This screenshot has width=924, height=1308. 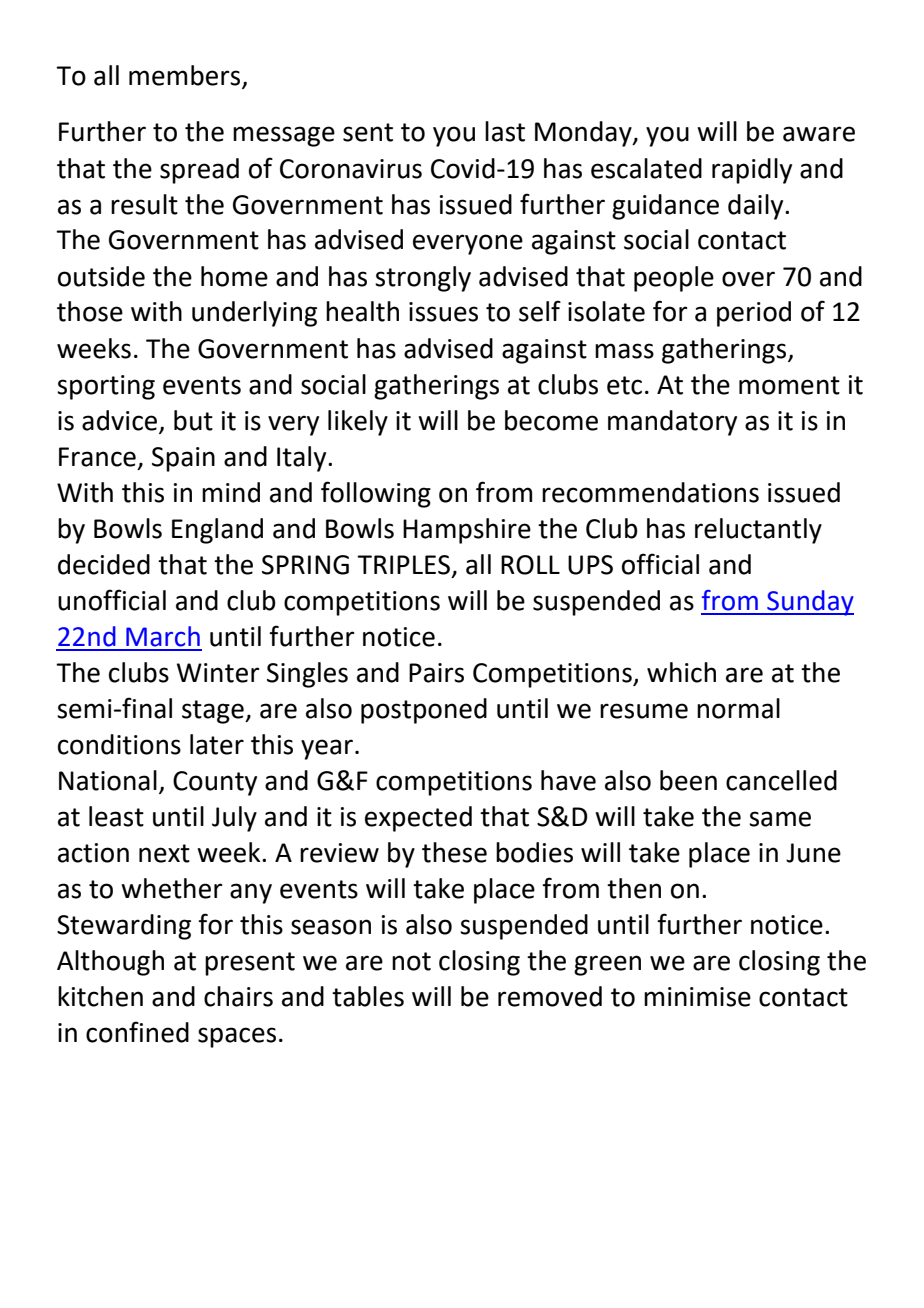 What do you see at coordinates (424, 711) in the screenshot?
I see `postponed` at bounding box center [424, 711].
